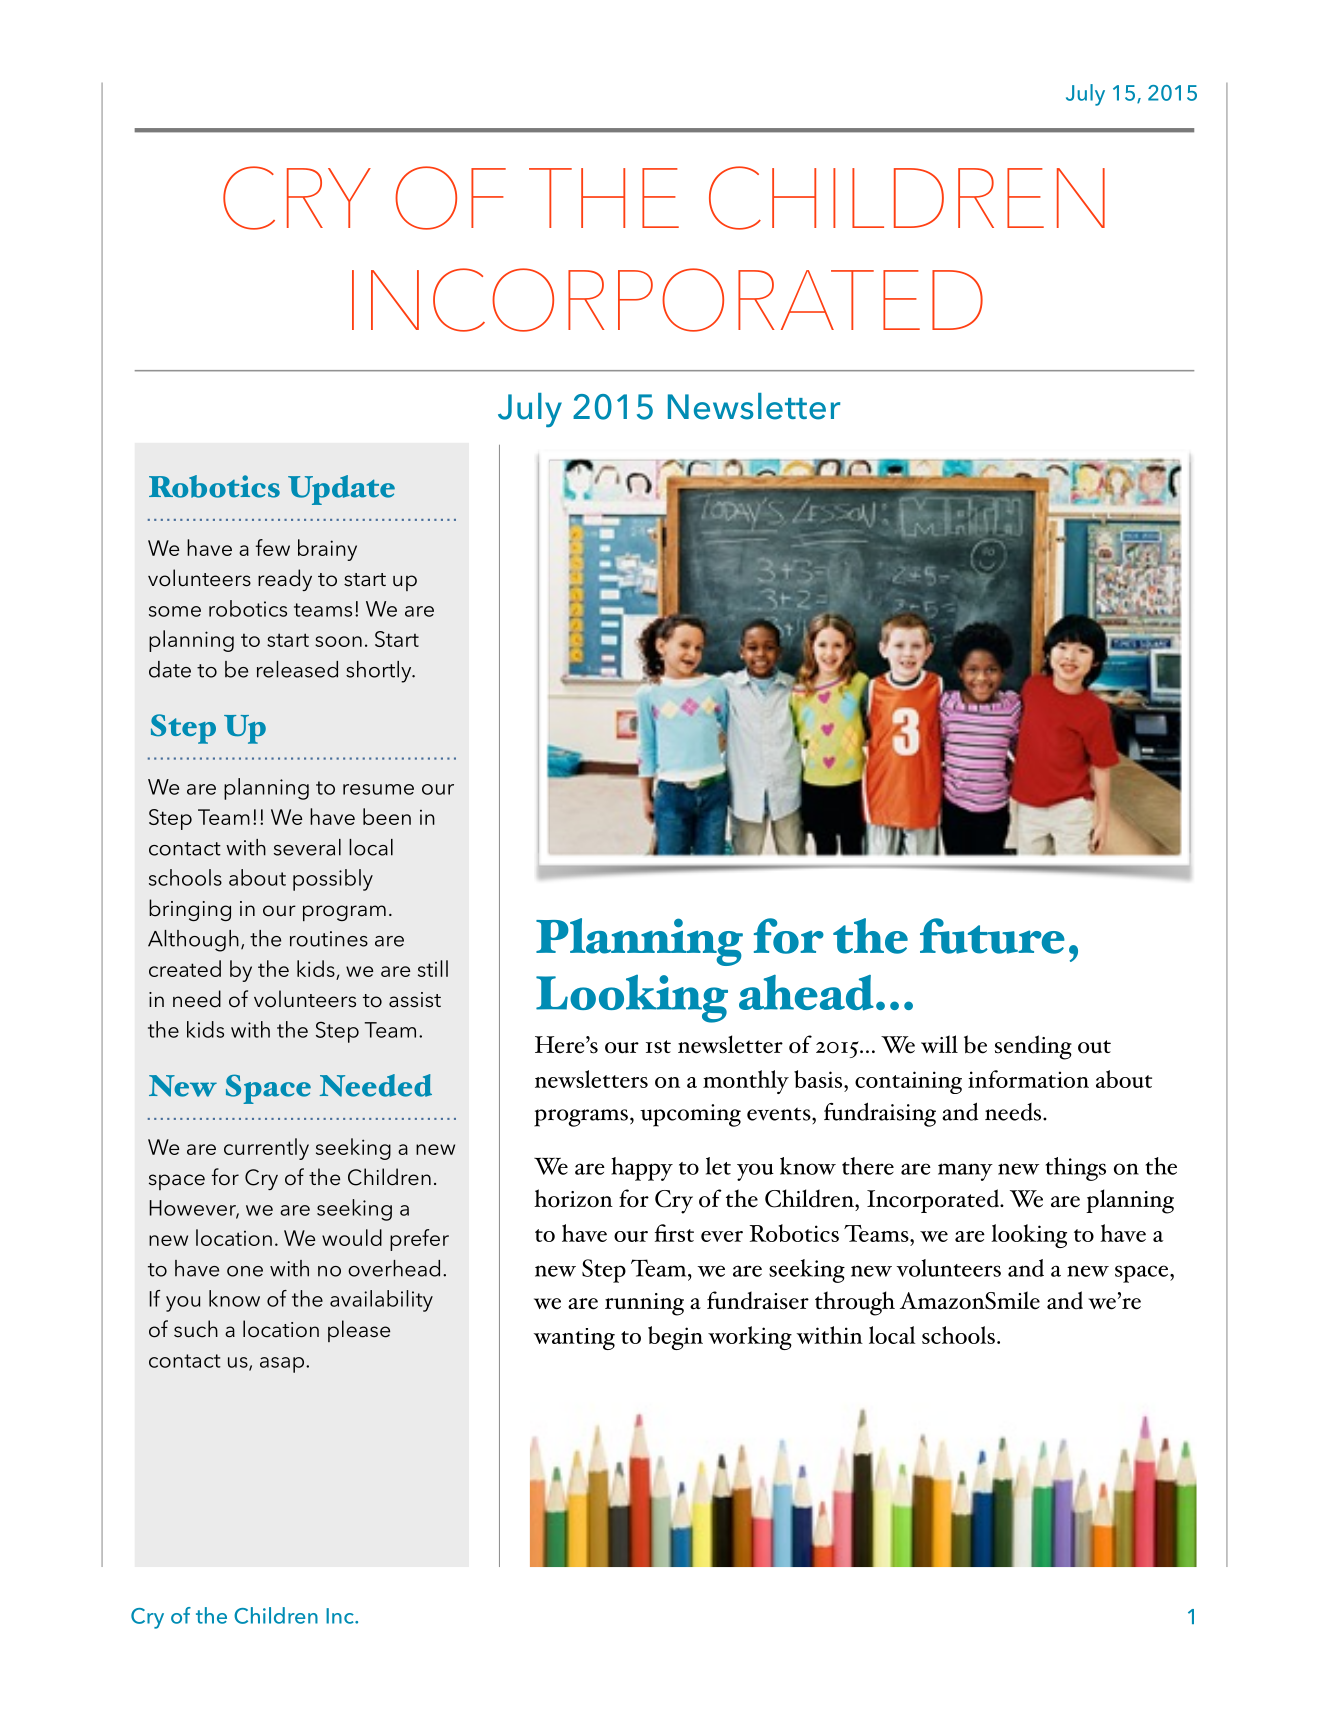 This page has width=1329, height=1719. Describe the element at coordinates (327, 550) in the page. I see `brainy` at that location.
